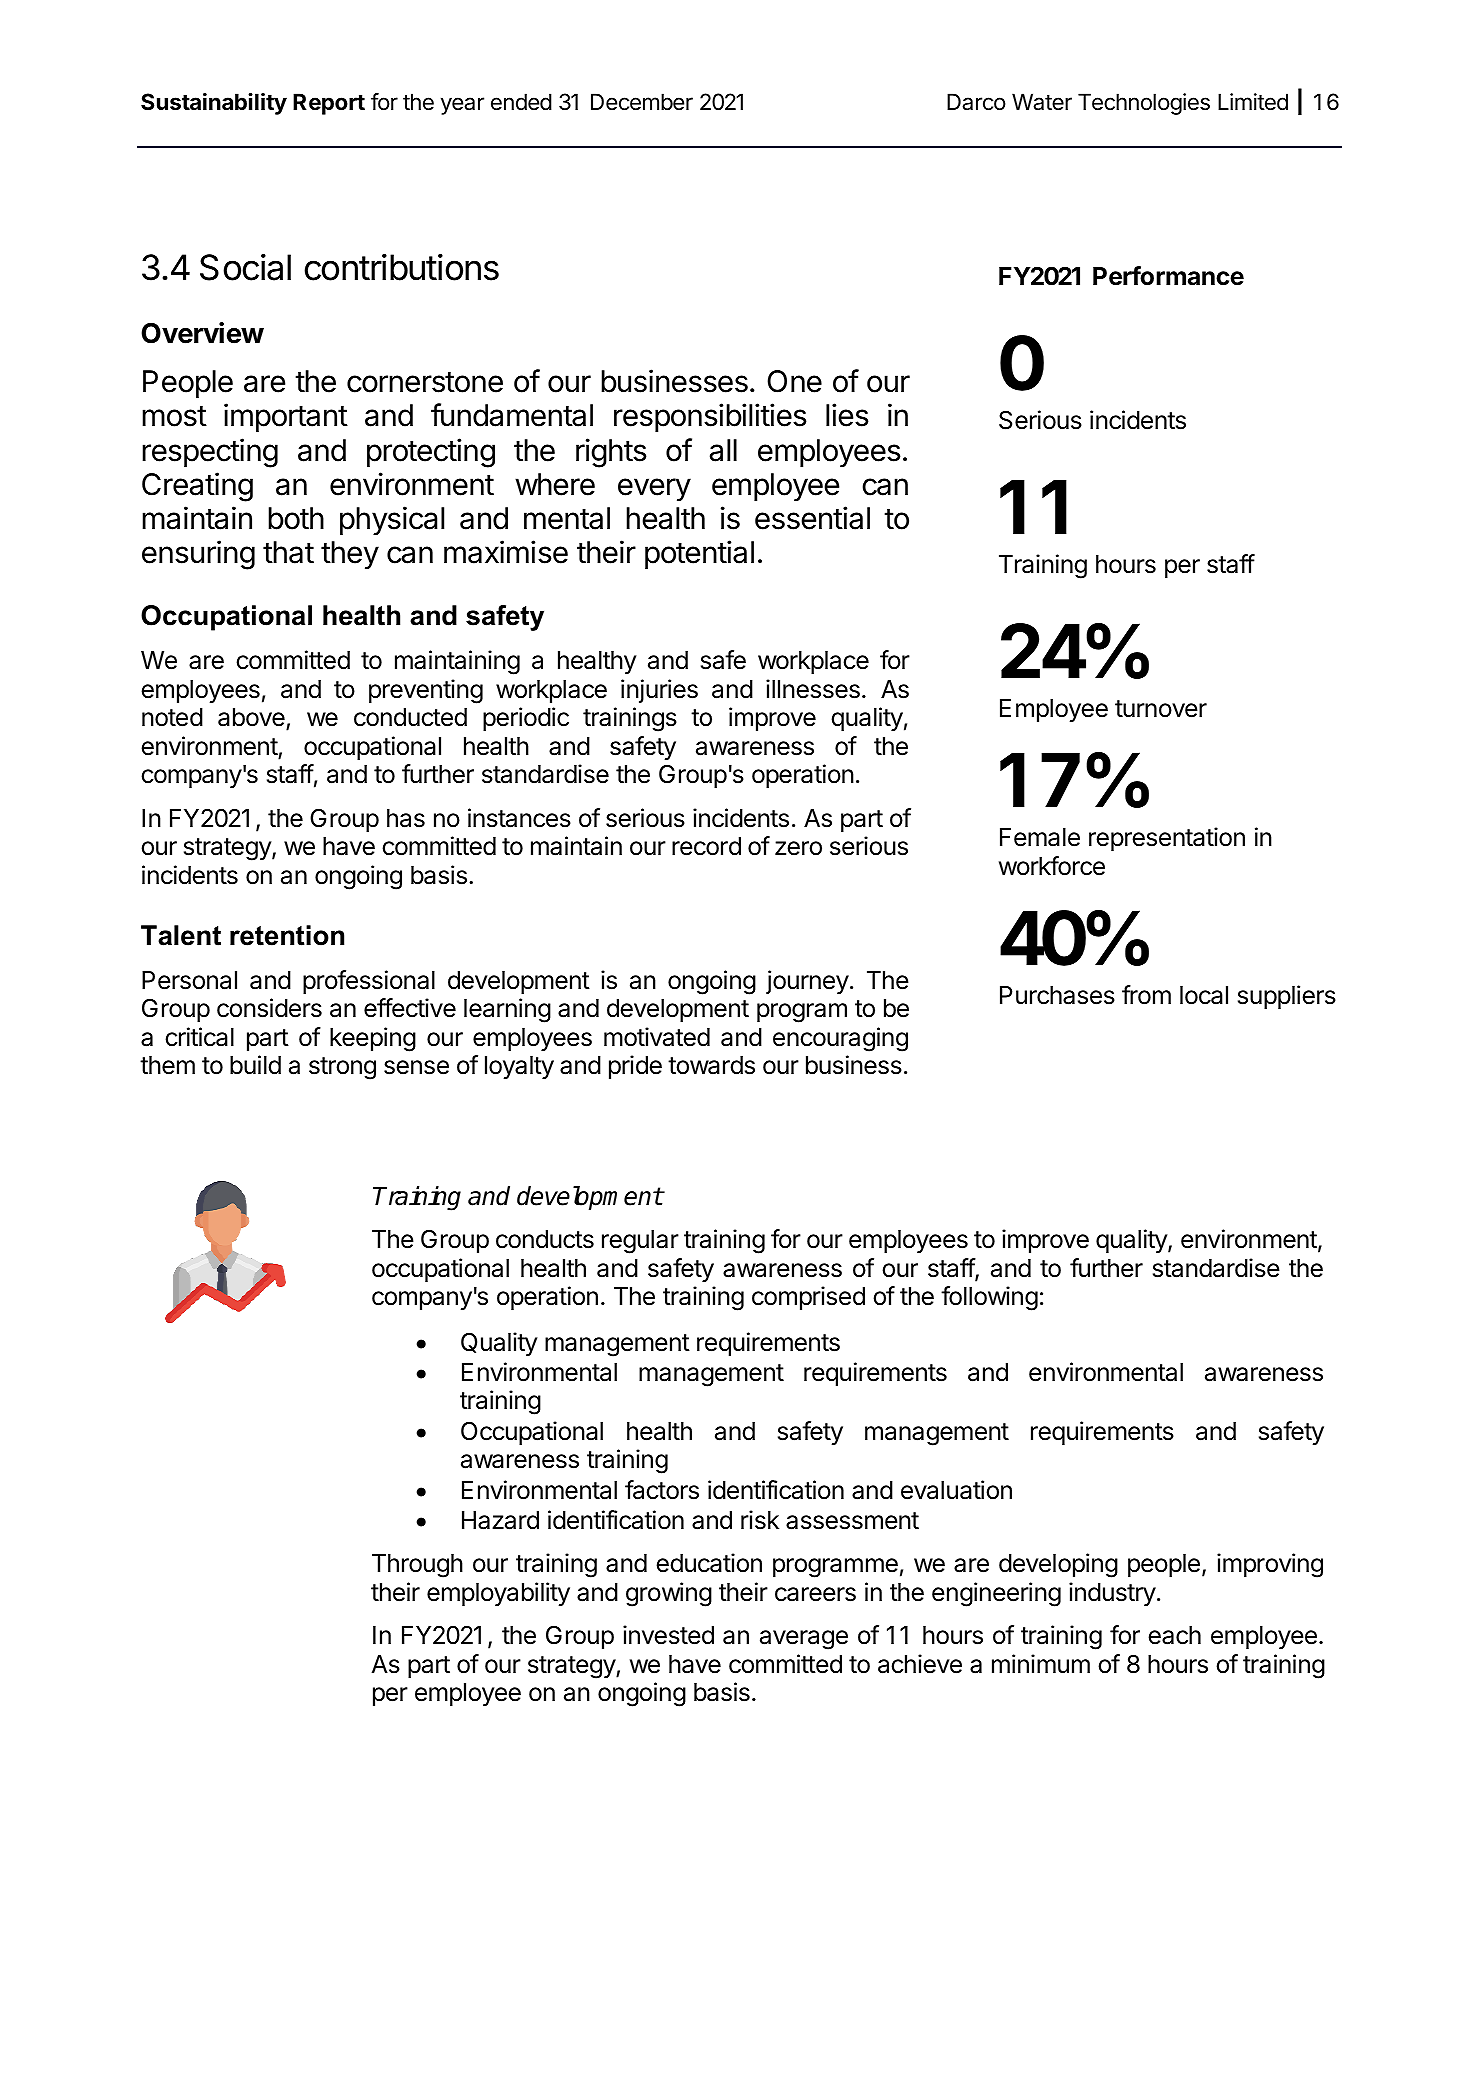 This page has width=1479, height=2092. Describe the element at coordinates (642, 102) in the page. I see `December` at that location.
